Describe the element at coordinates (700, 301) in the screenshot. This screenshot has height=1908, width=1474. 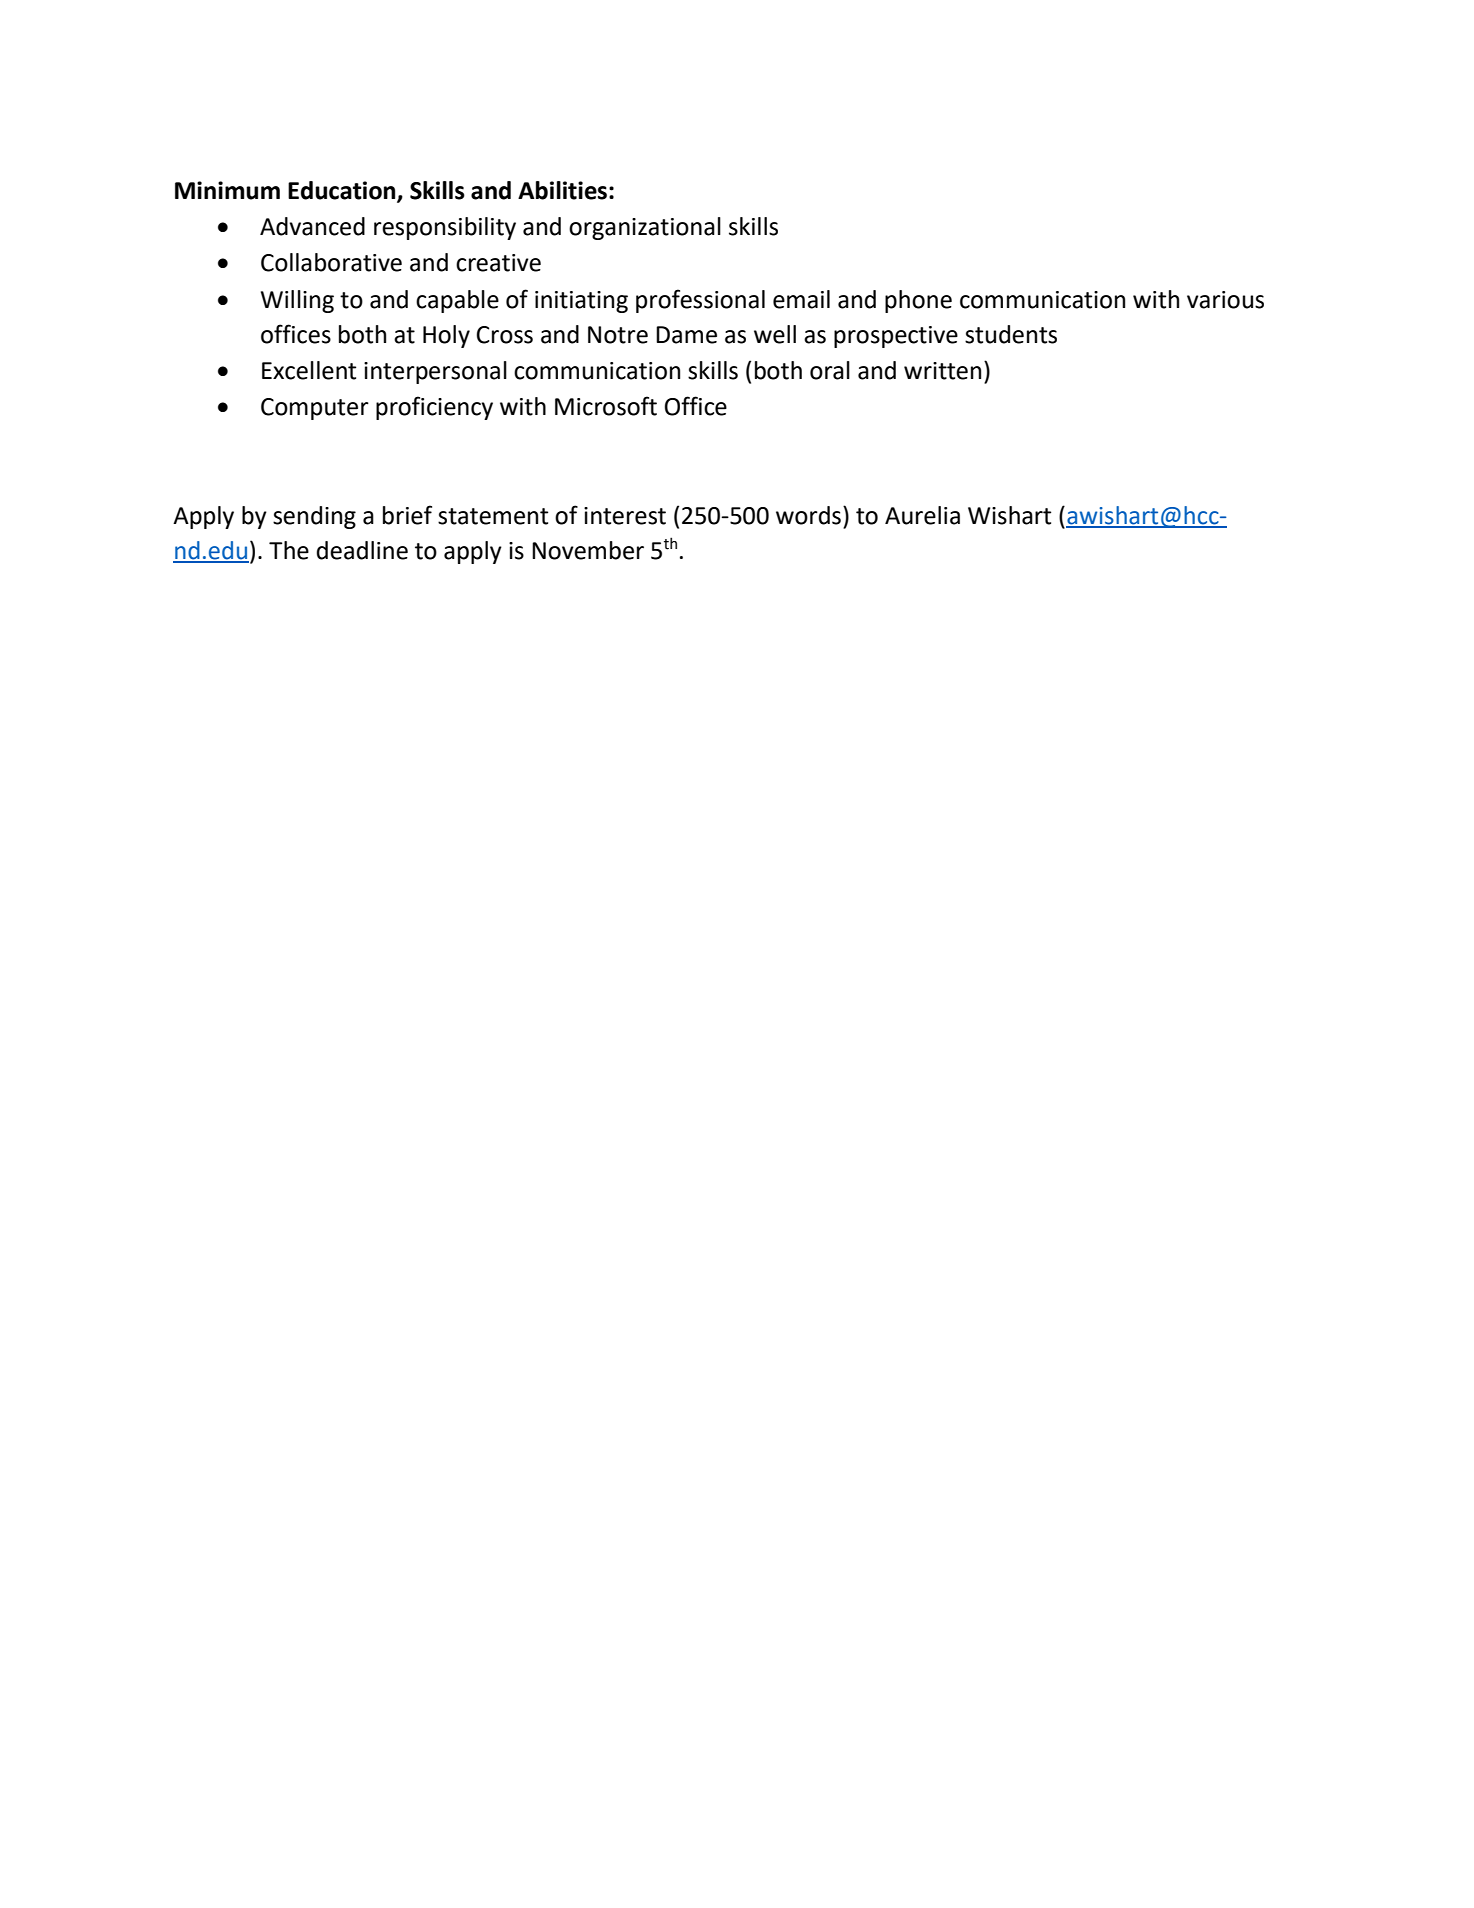
I see `professional` at that location.
